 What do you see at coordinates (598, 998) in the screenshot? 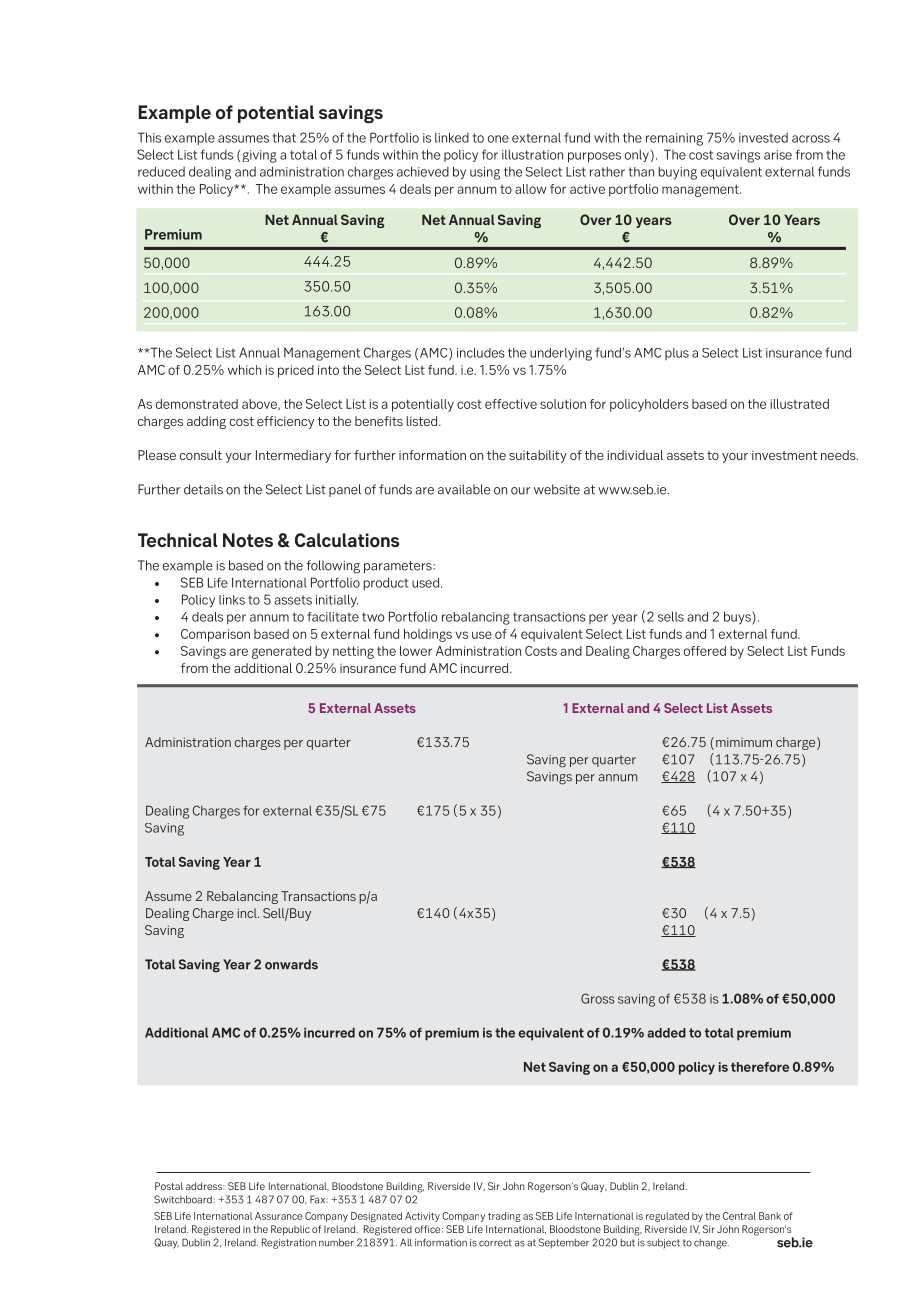
I see `Gross` at bounding box center [598, 998].
